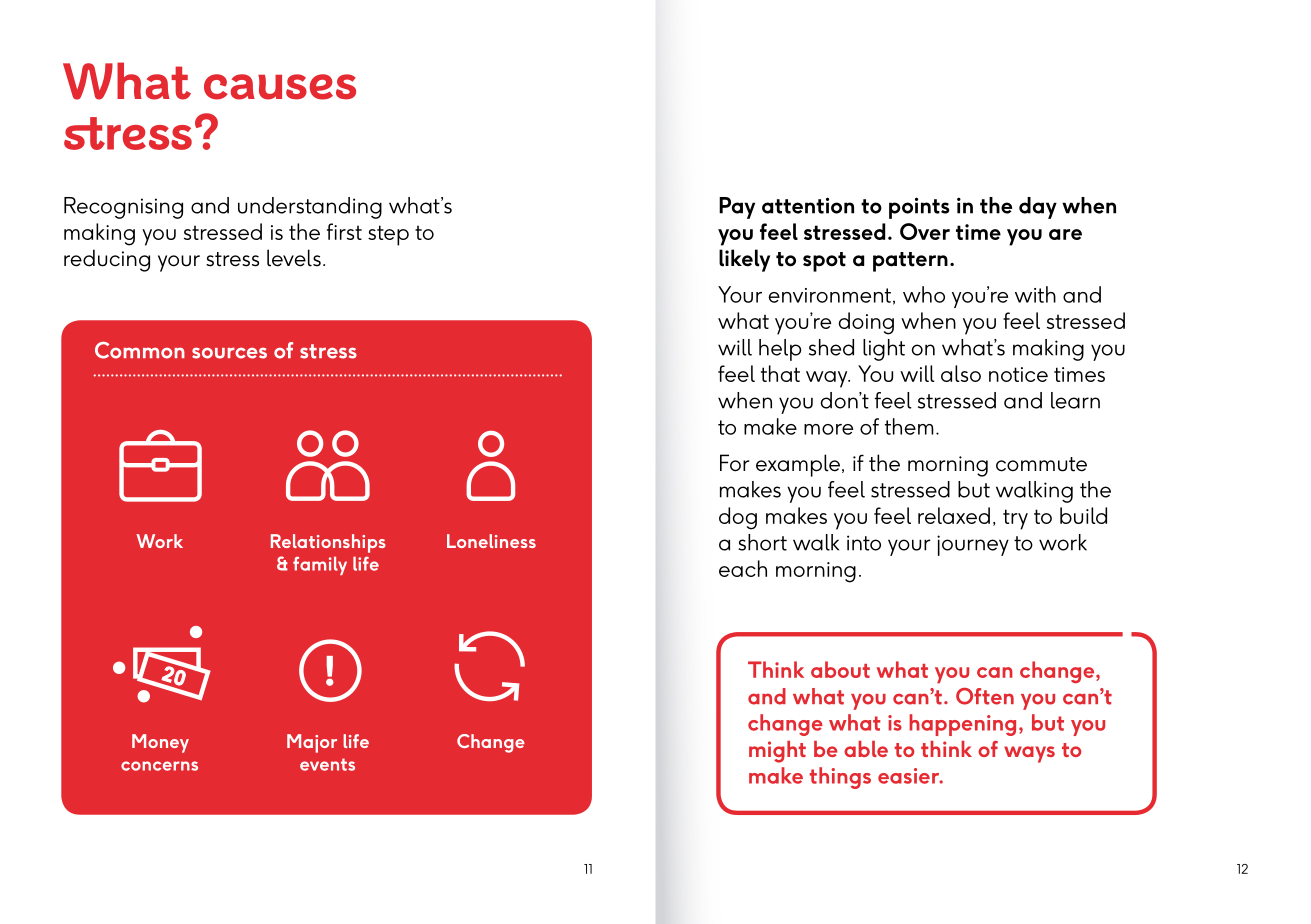 This screenshot has height=924, width=1311. What do you see at coordinates (737, 208) in the screenshot?
I see `Pay` at bounding box center [737, 208].
